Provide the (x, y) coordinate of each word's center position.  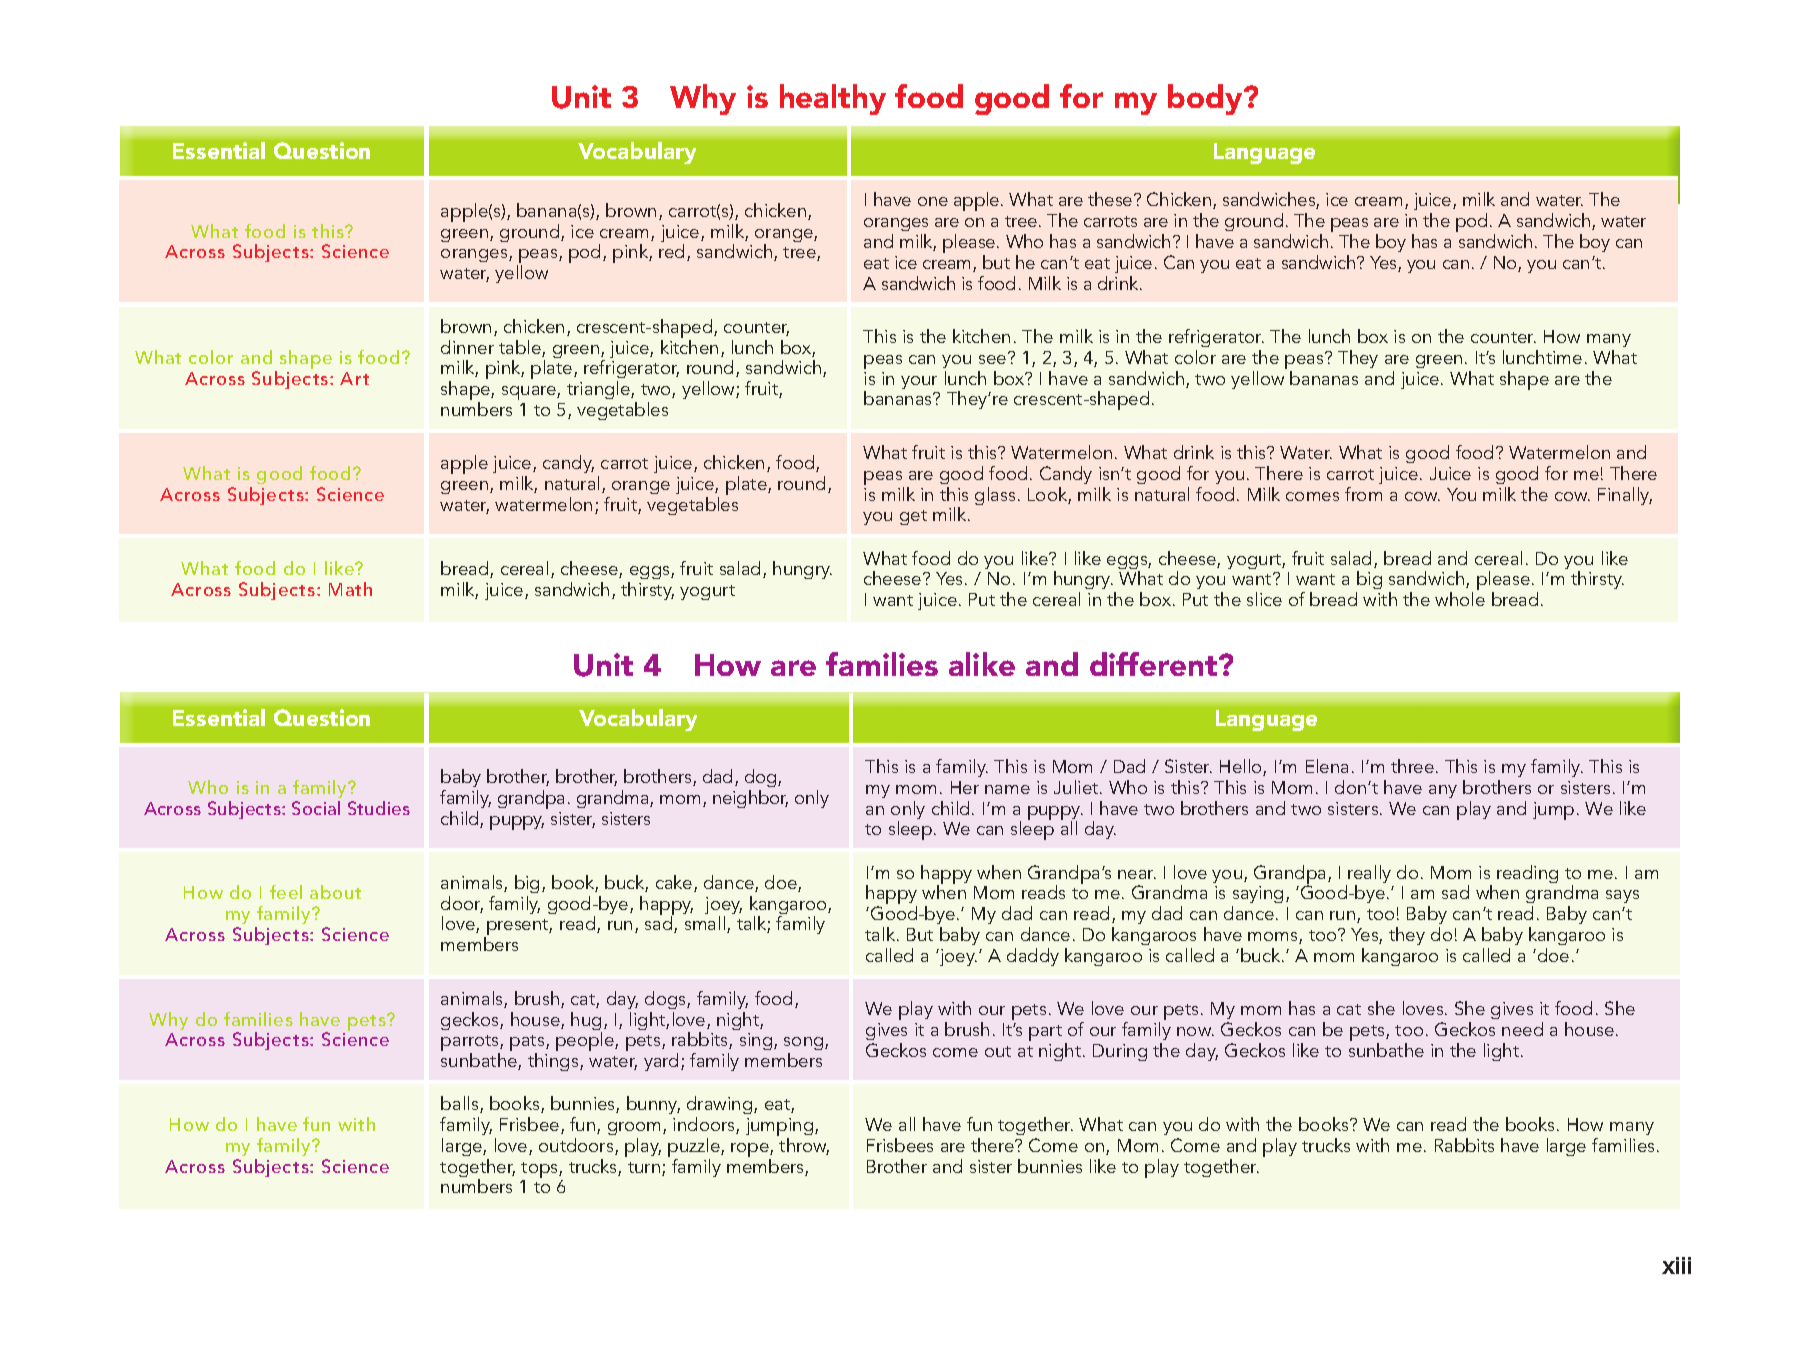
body (1206, 99)
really (1369, 875)
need (1522, 1029)
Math (350, 589)
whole (1460, 599)
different (1153, 664)
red (671, 251)
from (1363, 494)
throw (804, 1146)
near (1137, 874)
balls (461, 1104)
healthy (833, 99)
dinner (467, 347)
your (919, 382)
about (335, 892)
